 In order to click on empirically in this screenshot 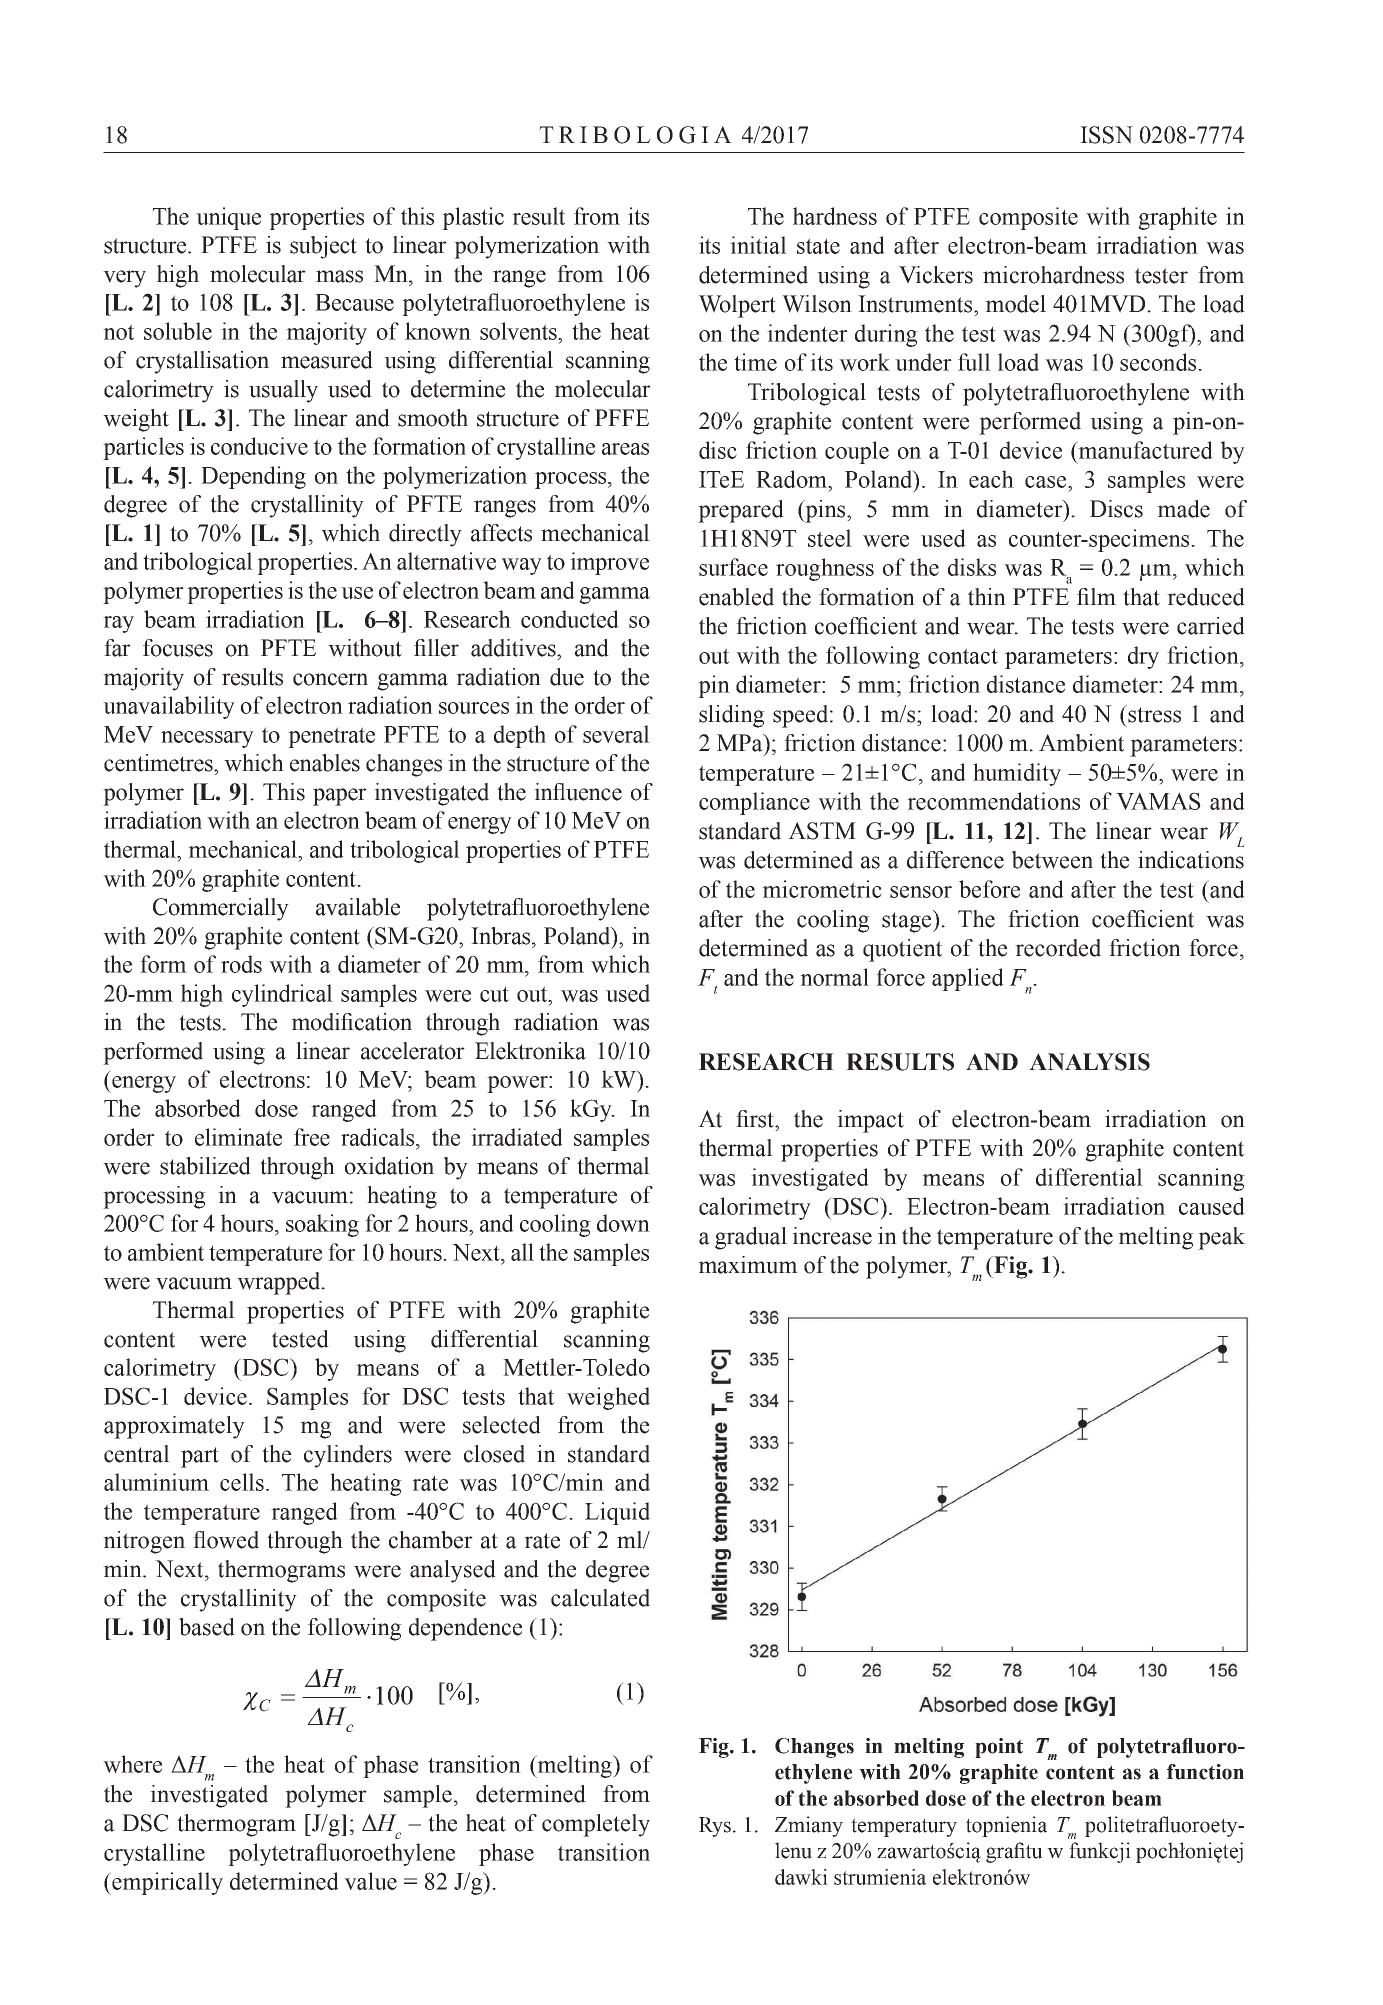, I will do `click(166, 1883)`.
